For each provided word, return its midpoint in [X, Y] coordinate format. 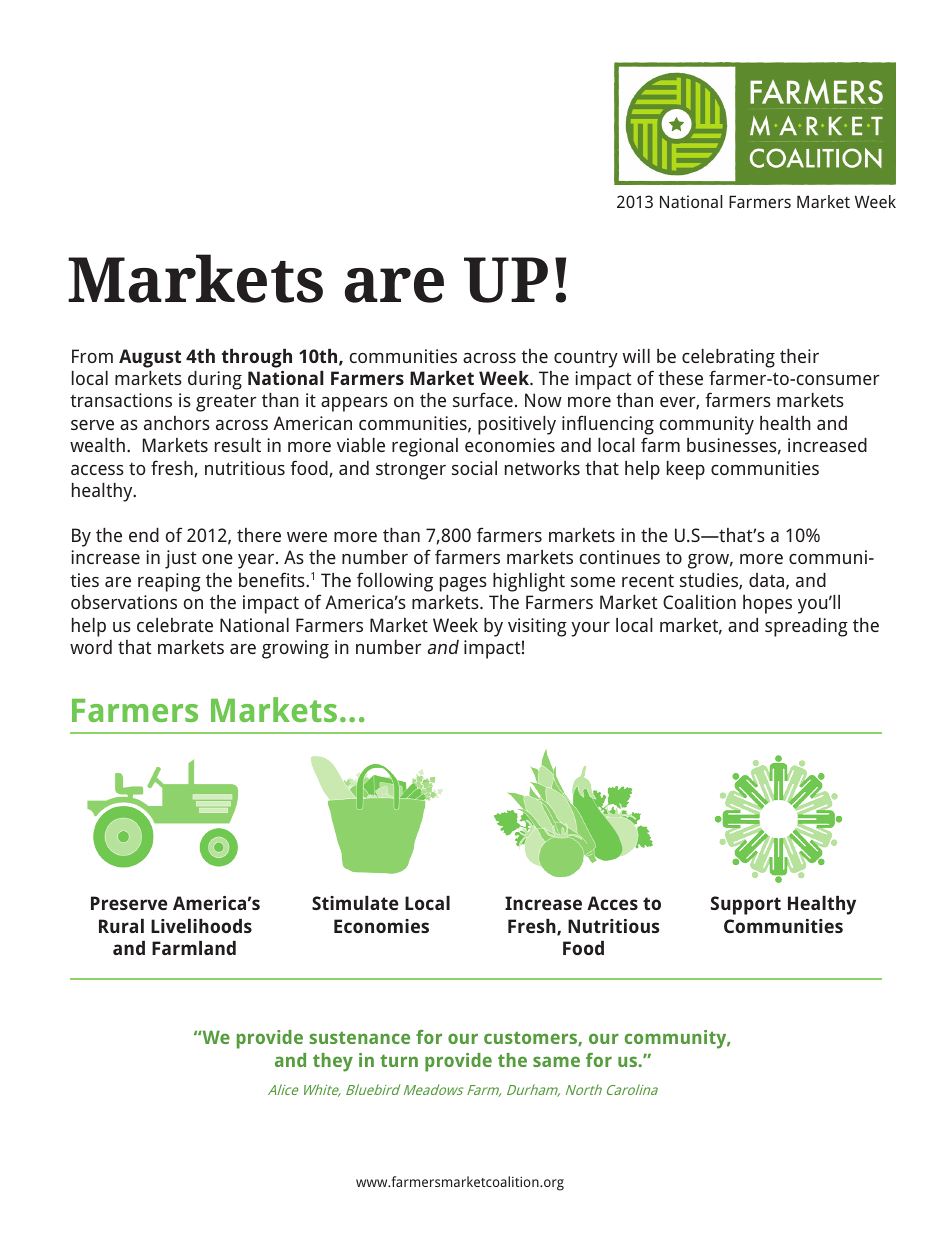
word [91, 647]
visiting [537, 627]
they [333, 1062]
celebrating [728, 358]
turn [399, 1060]
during [215, 380]
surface [483, 399]
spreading [806, 627]
